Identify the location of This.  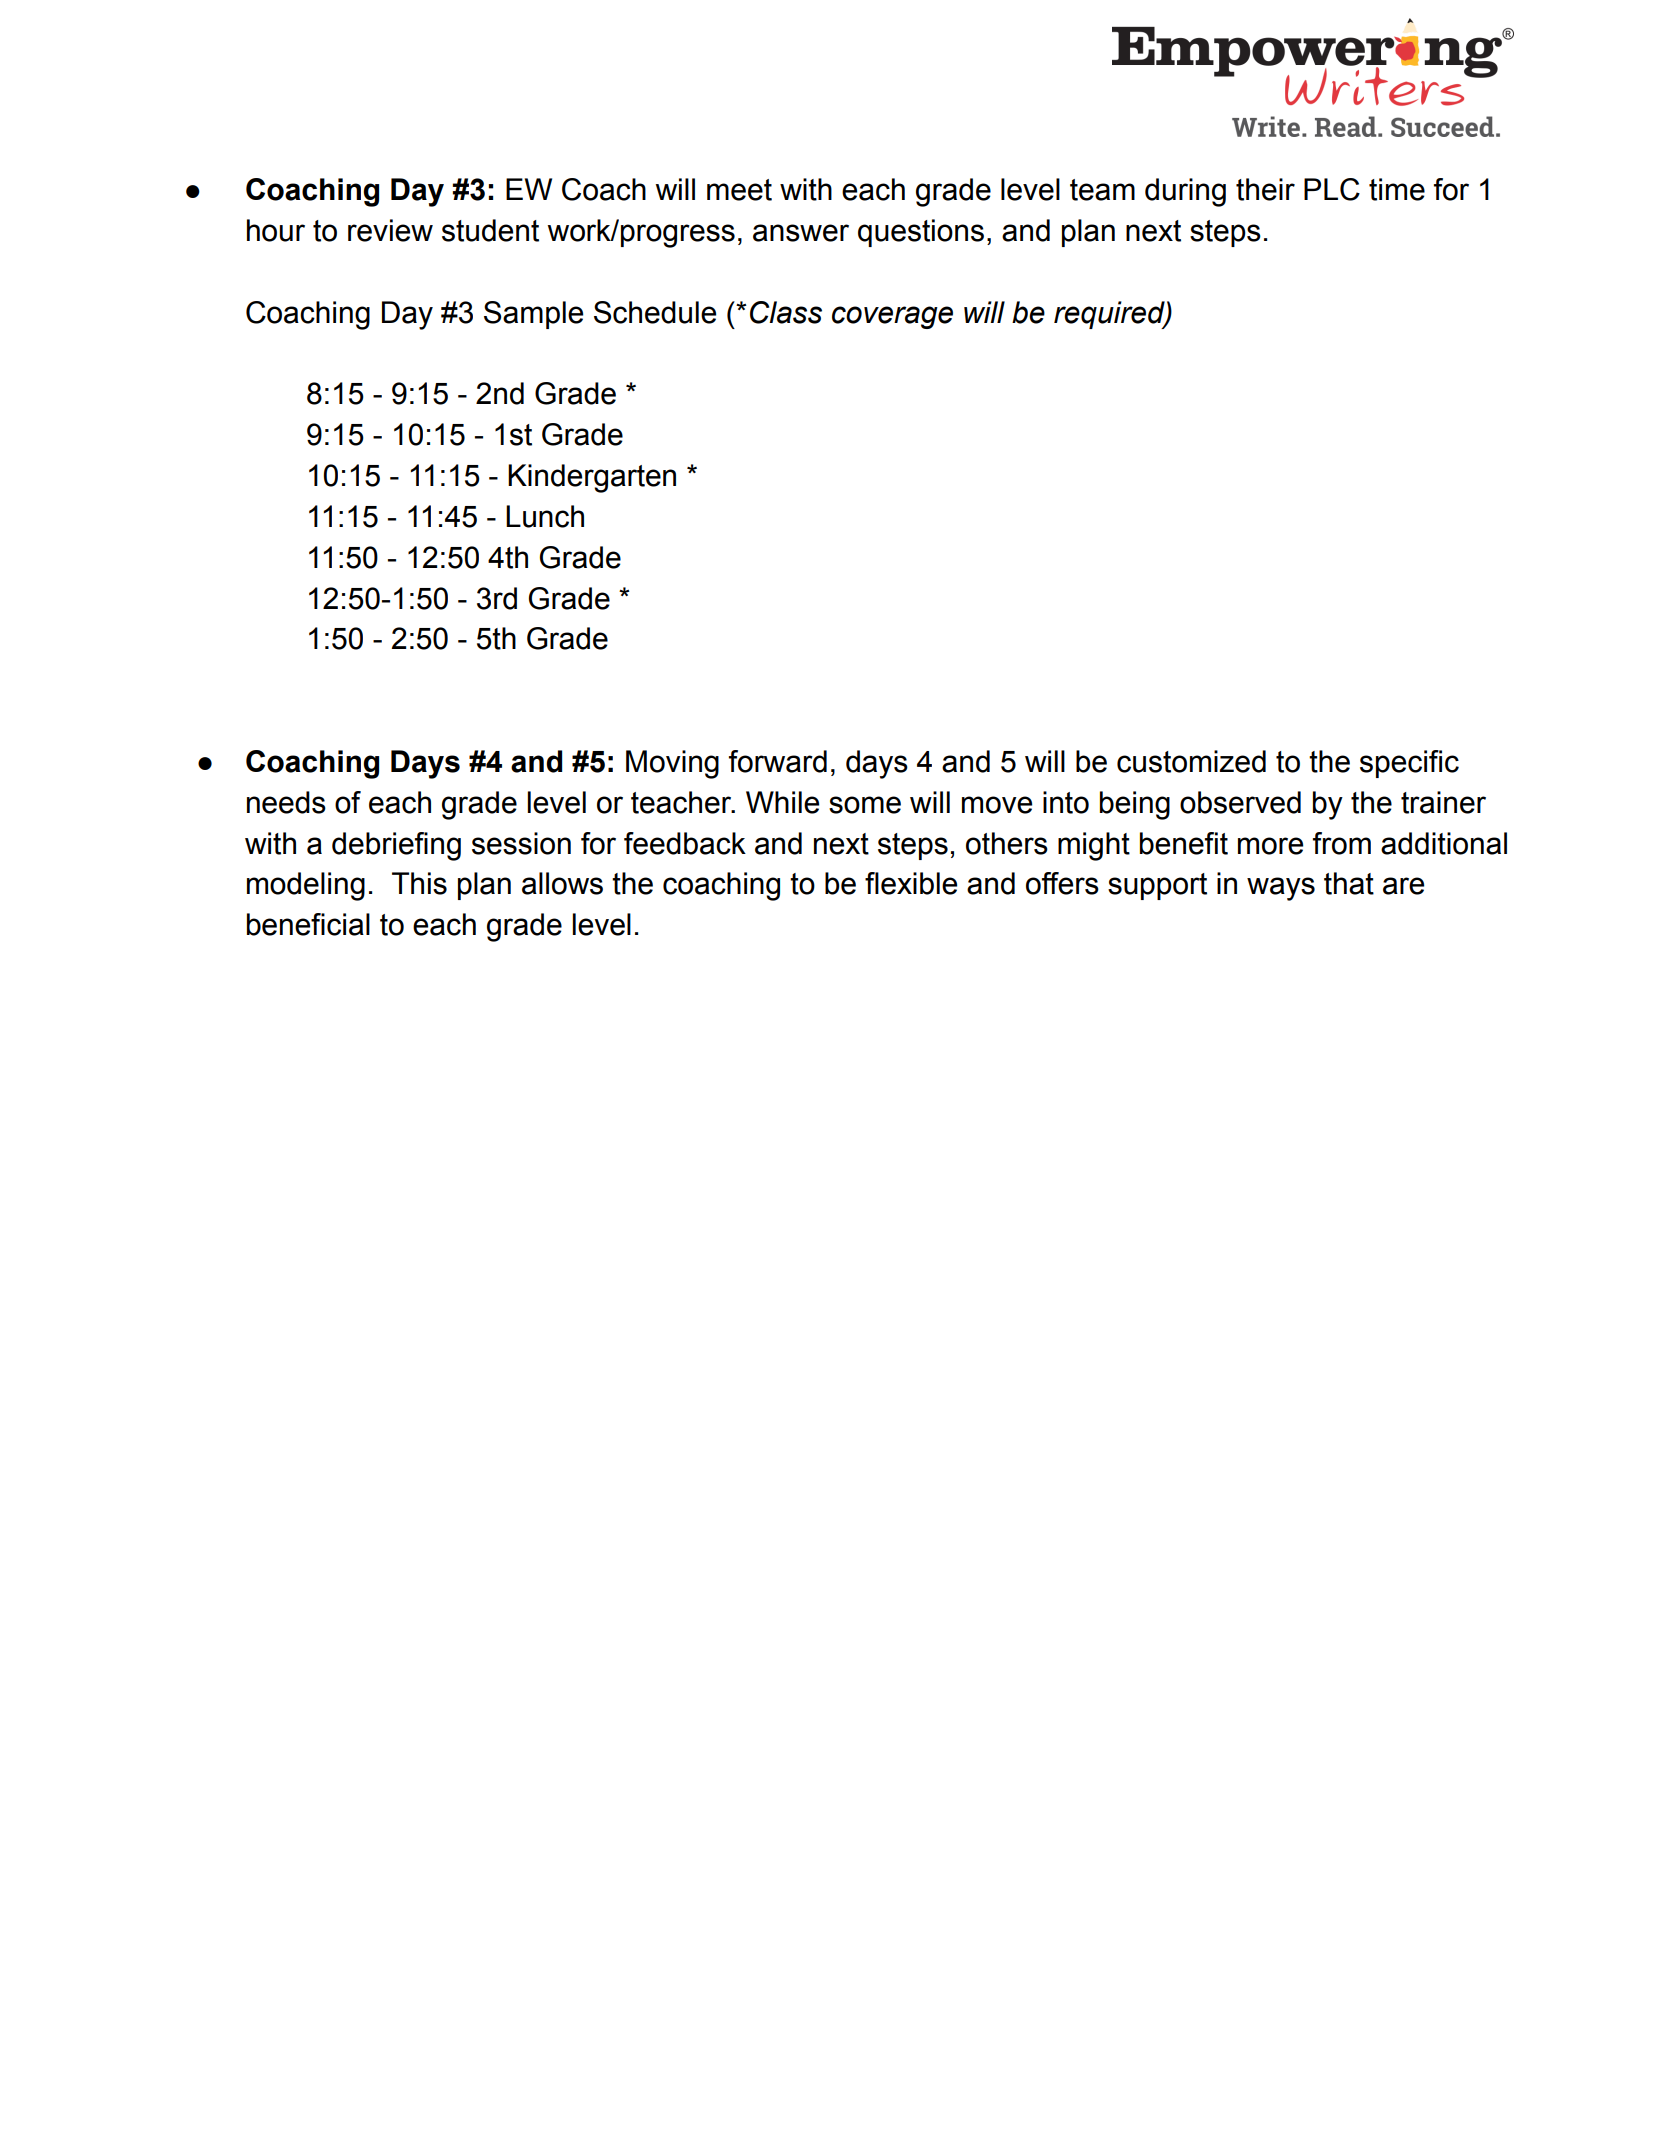
(419, 883).
